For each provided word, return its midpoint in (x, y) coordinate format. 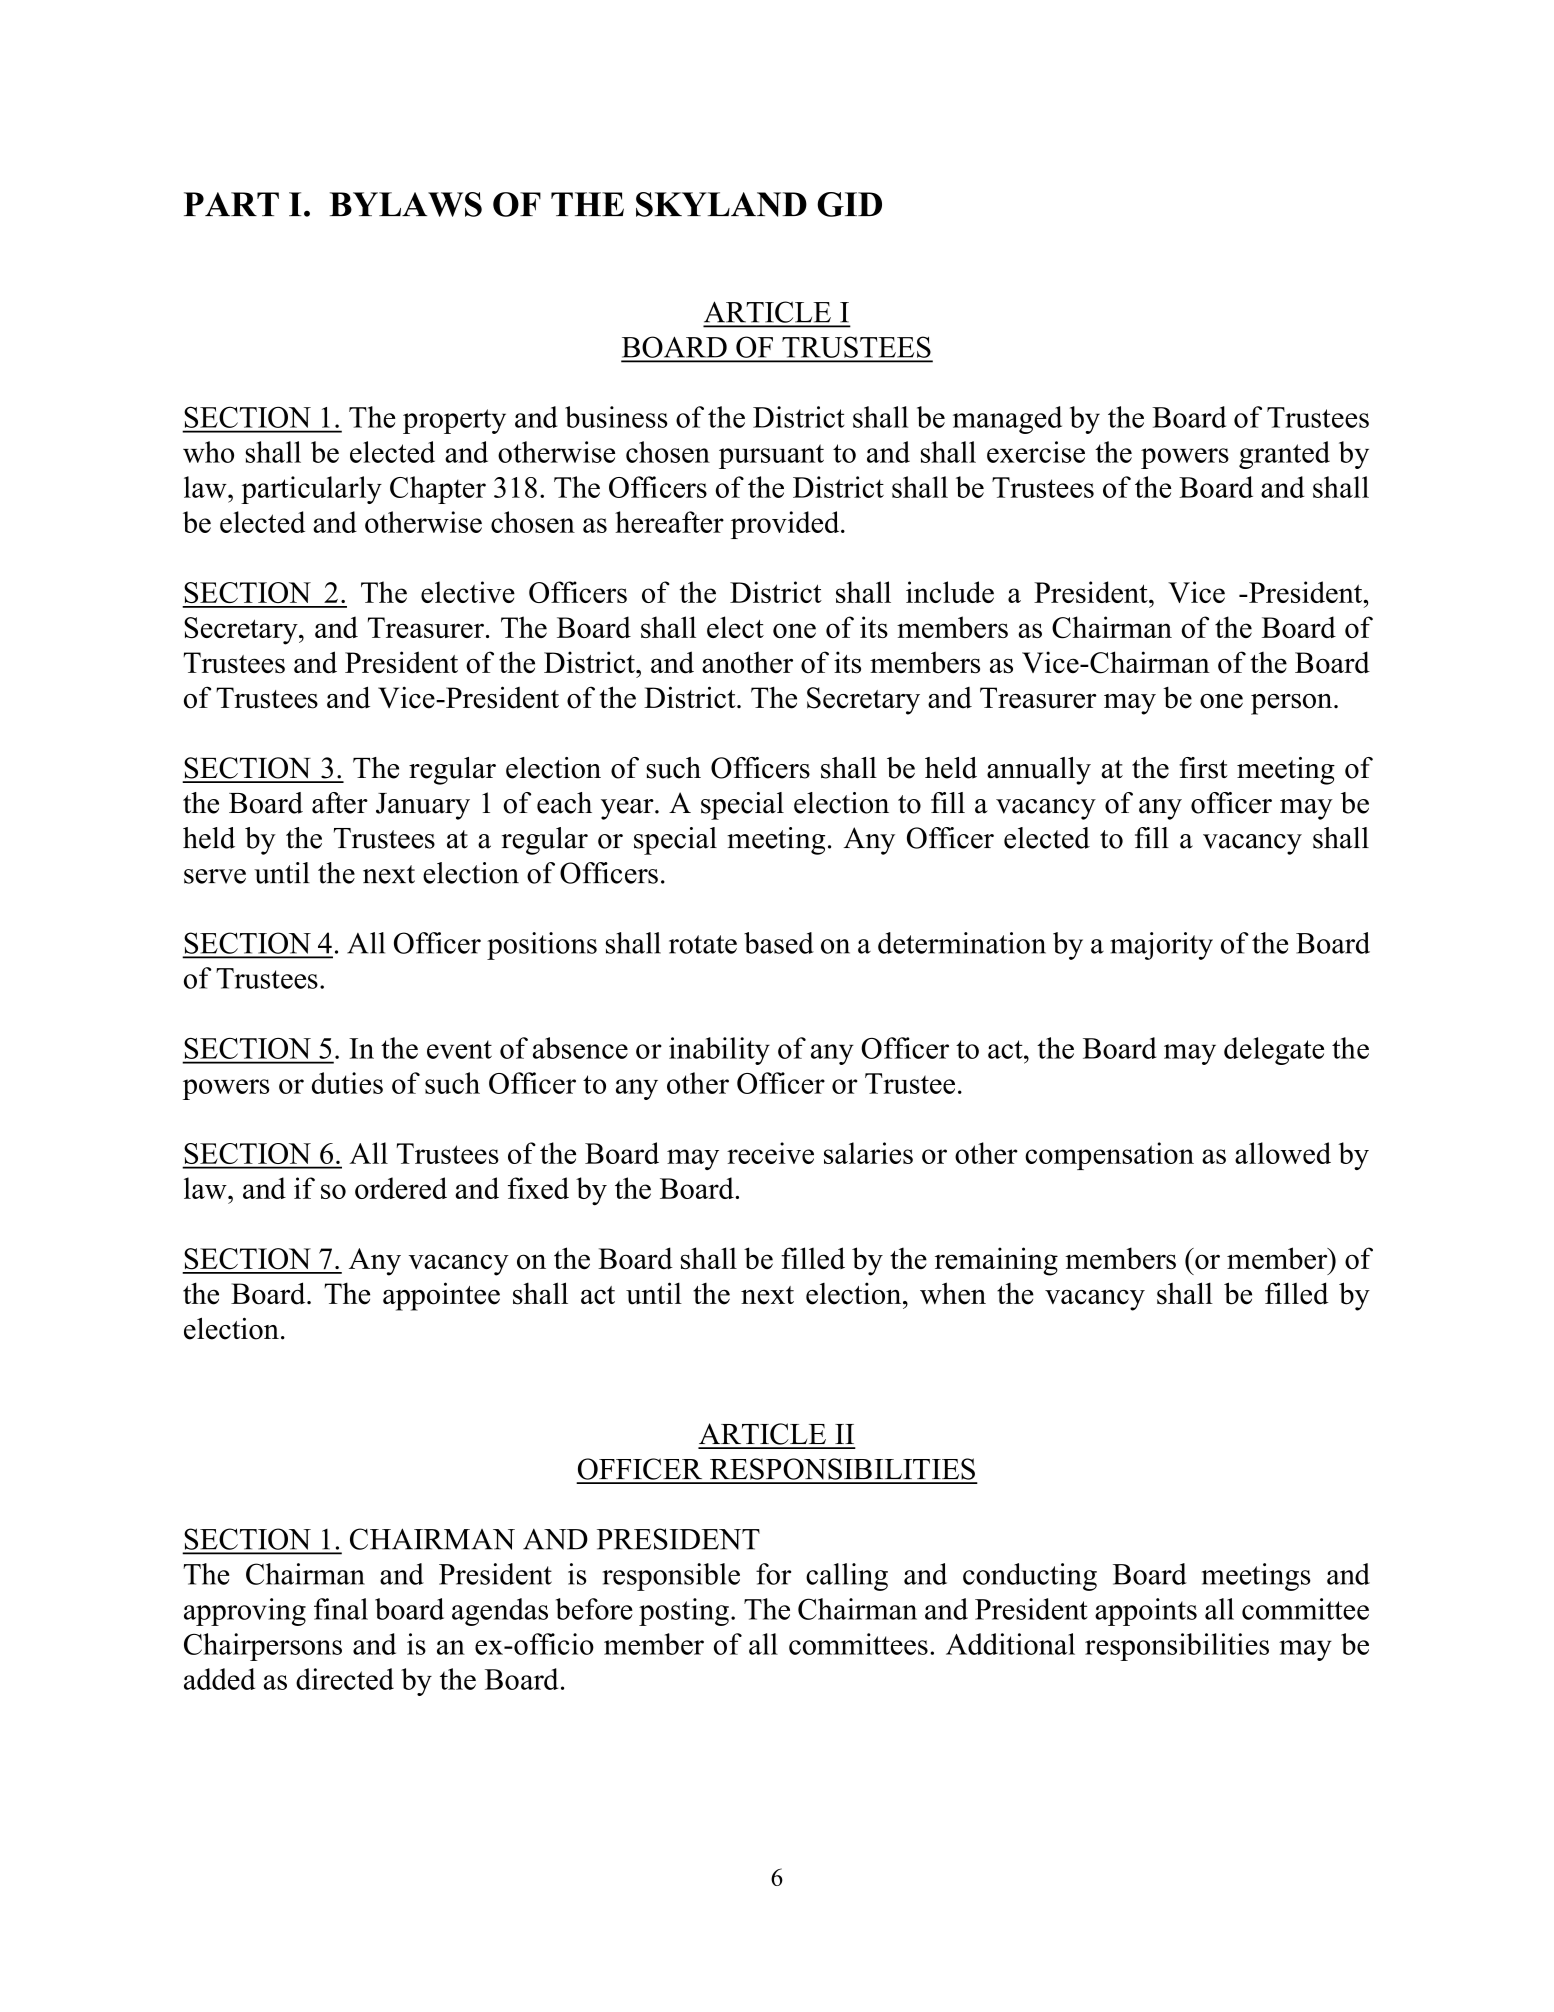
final (341, 1609)
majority (1161, 946)
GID (849, 204)
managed (1007, 420)
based (779, 943)
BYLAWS (405, 204)
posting (684, 1612)
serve (215, 876)
